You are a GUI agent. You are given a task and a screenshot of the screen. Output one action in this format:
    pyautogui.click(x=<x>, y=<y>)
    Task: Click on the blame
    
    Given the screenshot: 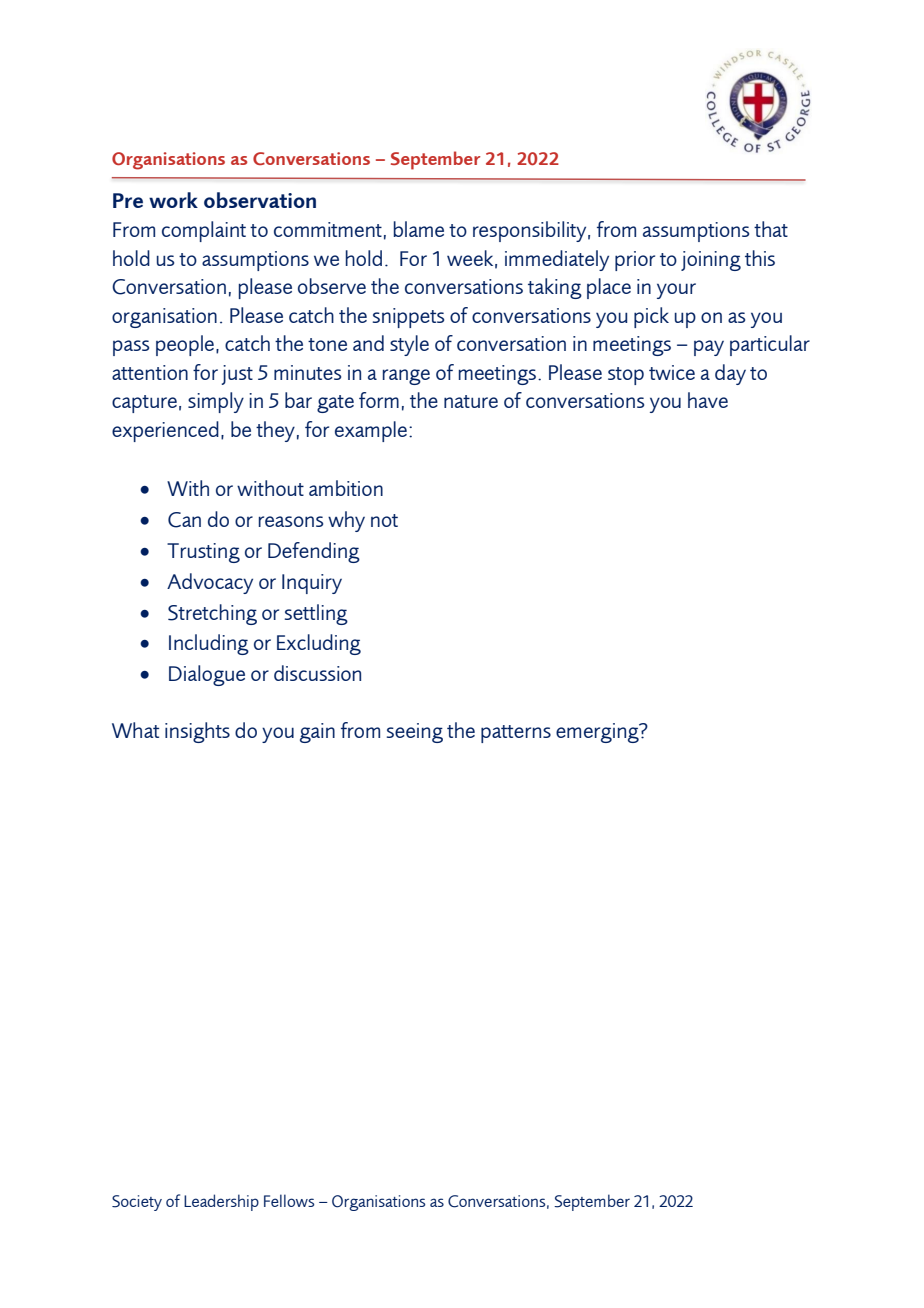 What is the action you would take?
    pyautogui.click(x=419, y=229)
